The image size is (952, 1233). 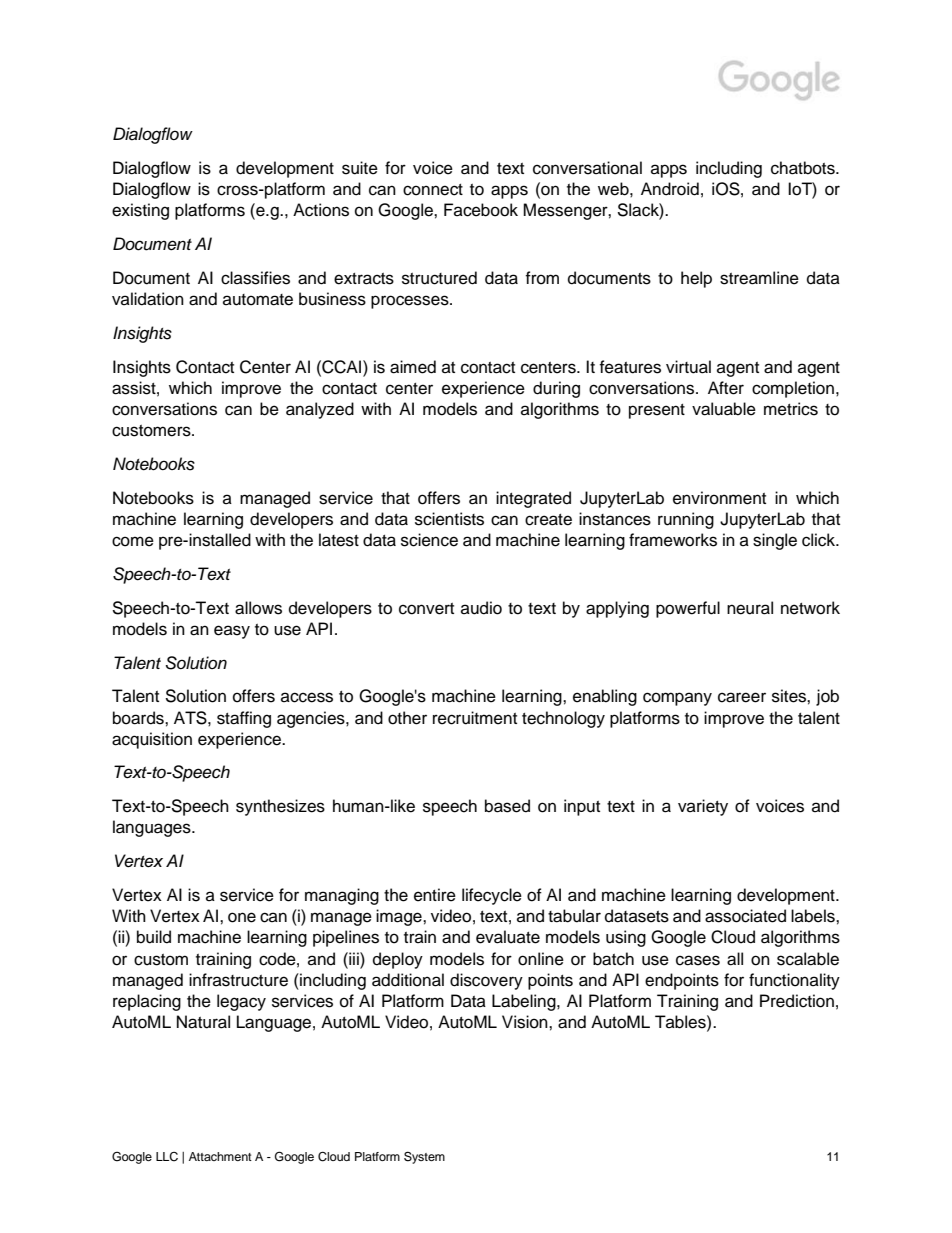 I want to click on easy, so click(x=232, y=632).
